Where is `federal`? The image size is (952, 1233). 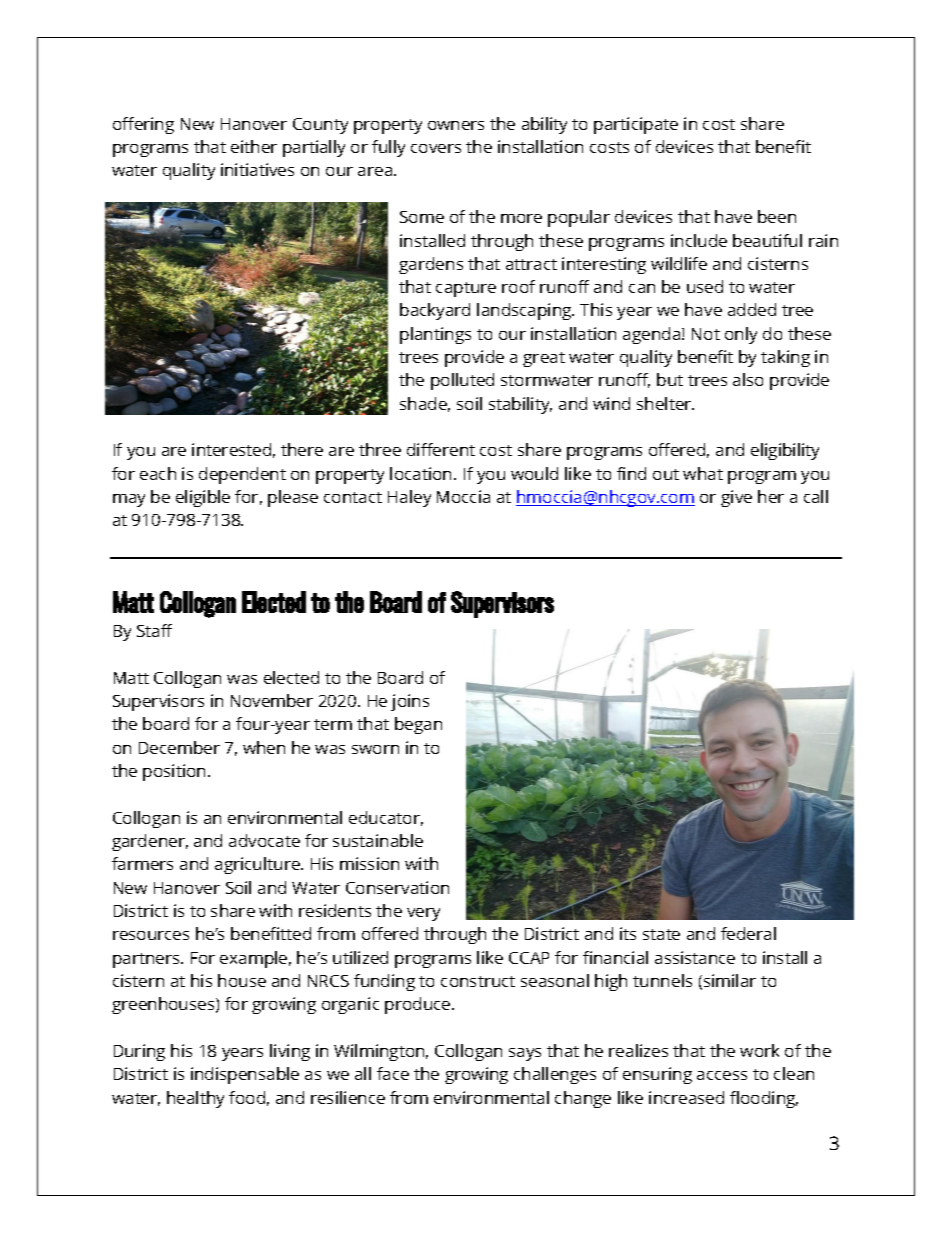 federal is located at coordinates (748, 933).
